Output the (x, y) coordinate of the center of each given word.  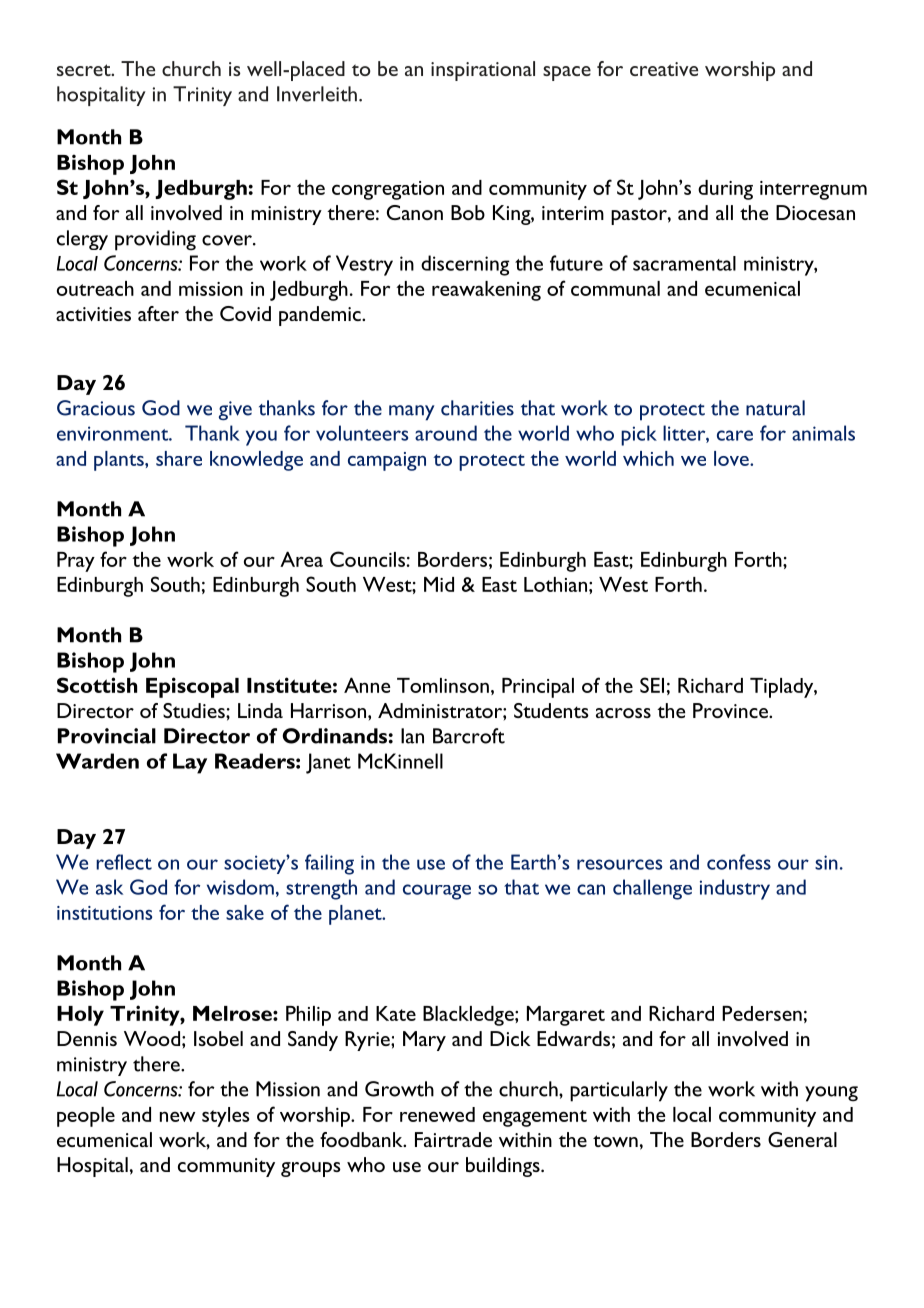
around (446, 433)
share (179, 458)
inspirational (483, 71)
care (735, 435)
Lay (190, 763)
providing (155, 240)
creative (664, 69)
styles (226, 1117)
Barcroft (469, 736)
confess (739, 862)
